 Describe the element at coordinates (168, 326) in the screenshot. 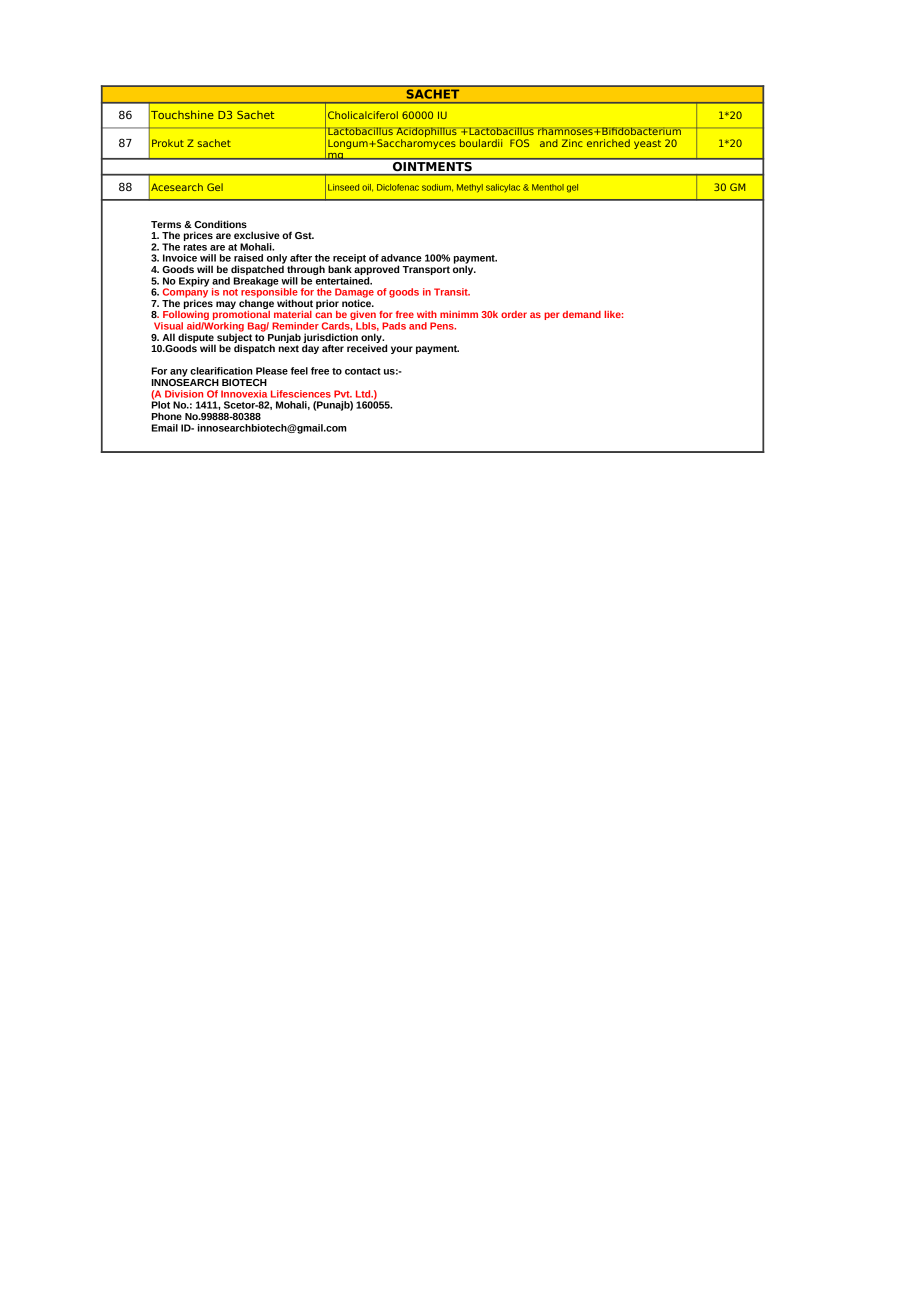

I see `Visual` at that location.
